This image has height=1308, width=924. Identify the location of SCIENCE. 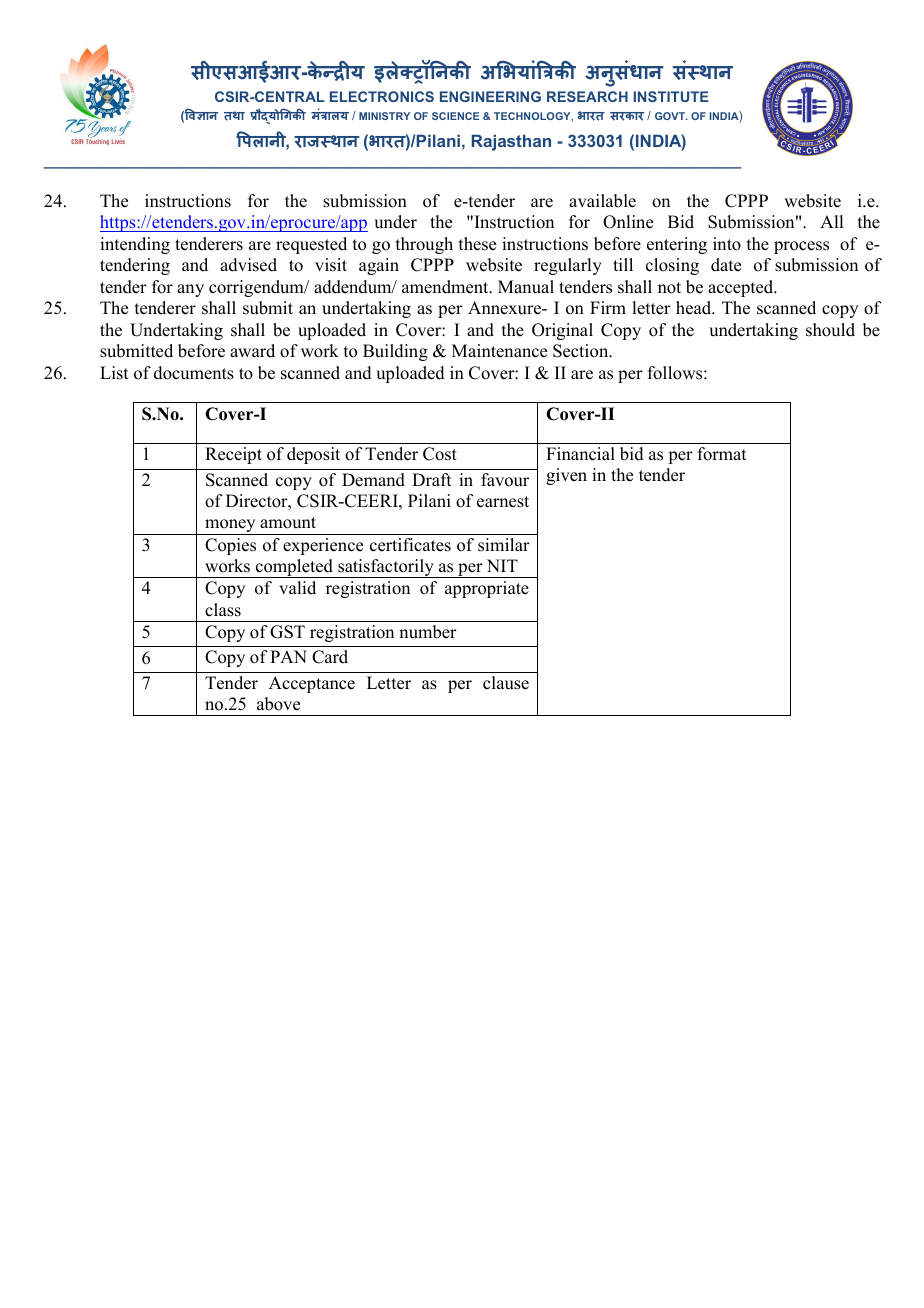
(455, 116).
